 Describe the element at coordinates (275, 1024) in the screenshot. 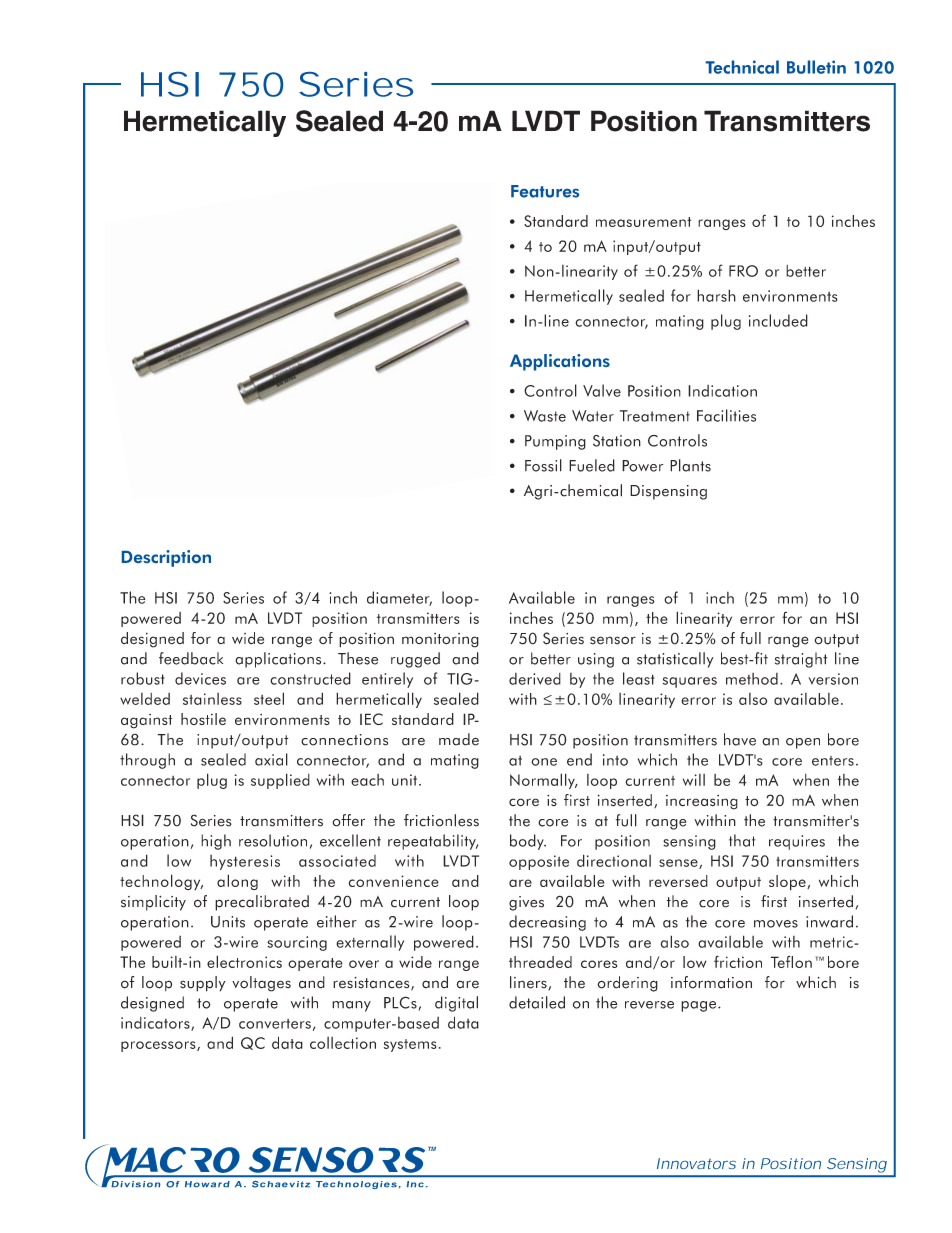

I see `converters` at that location.
